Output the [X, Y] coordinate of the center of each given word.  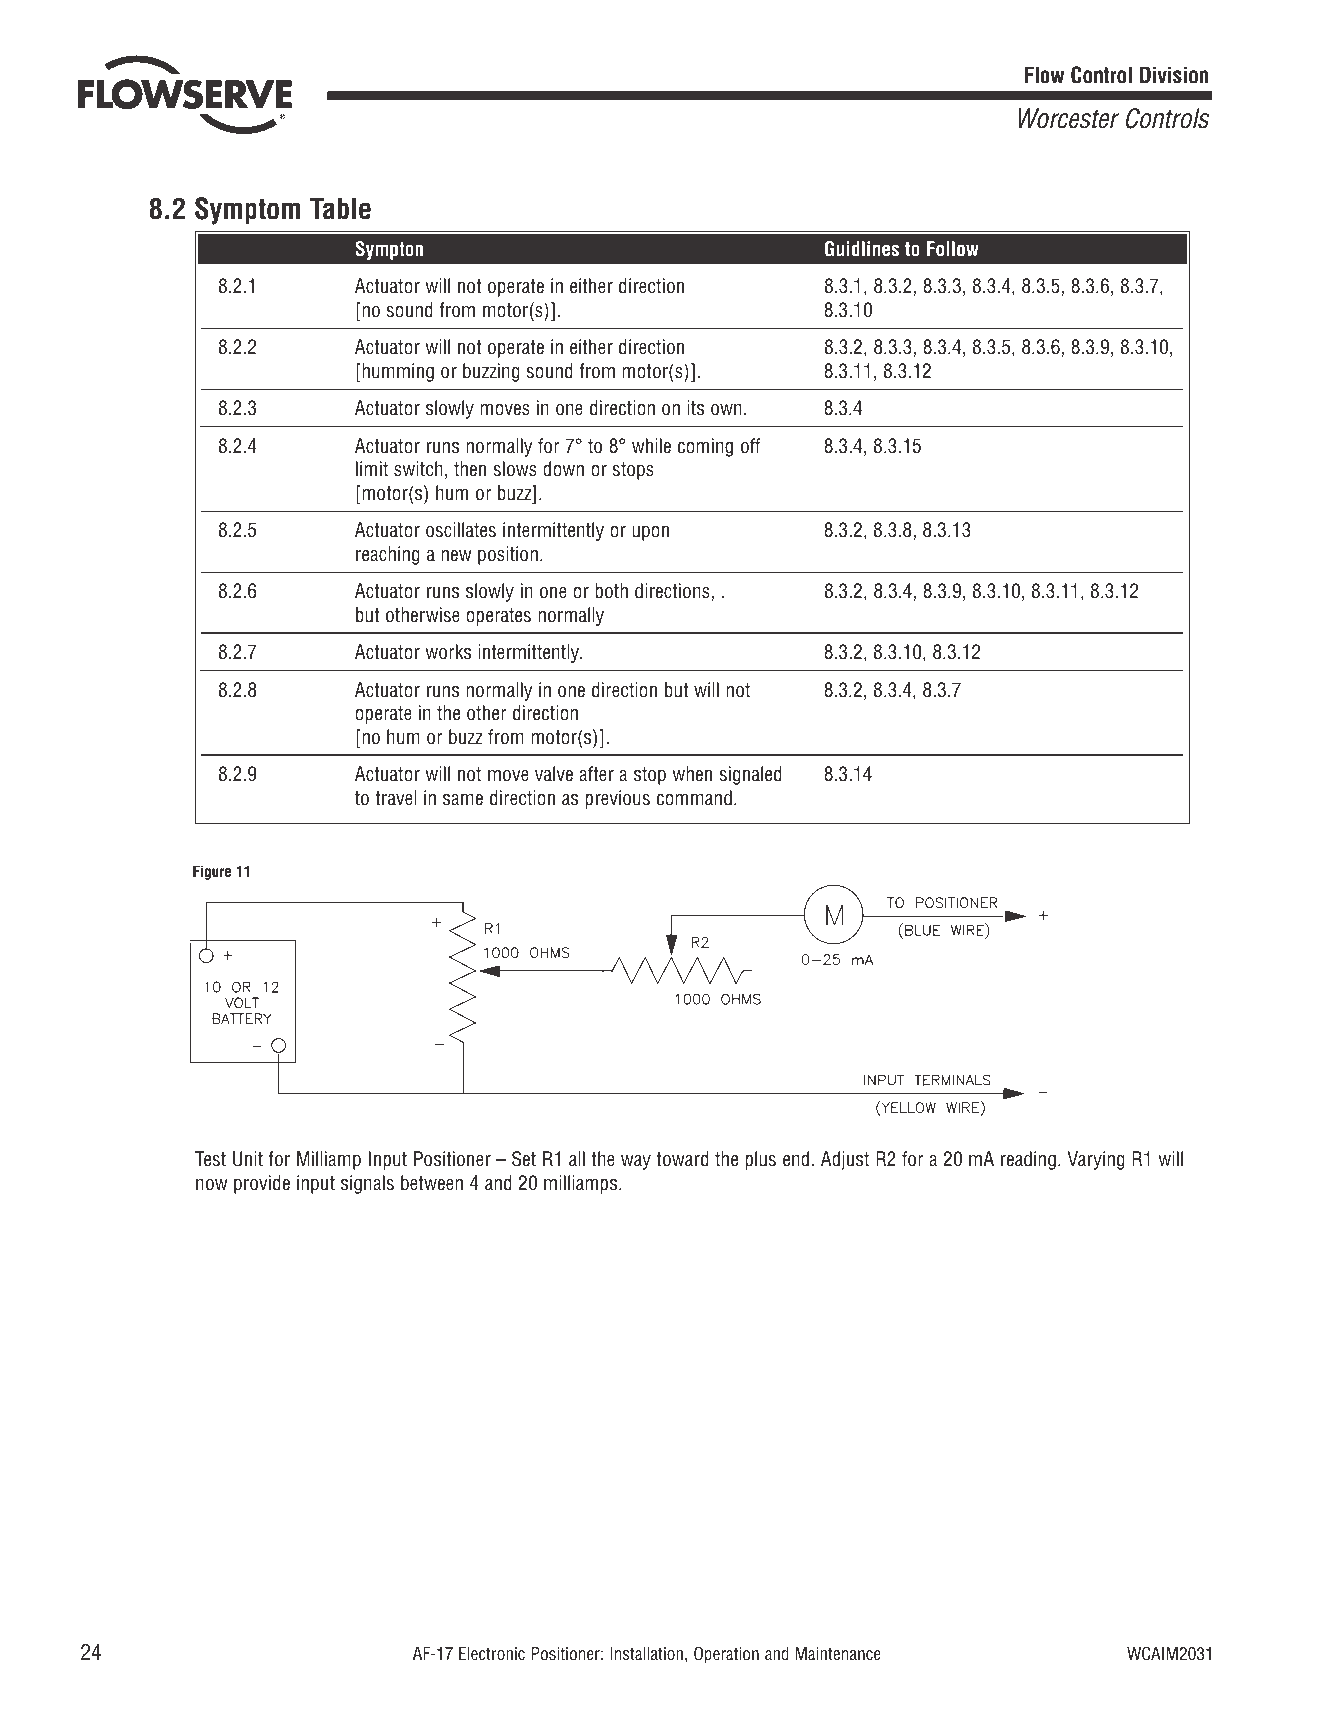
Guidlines [861, 249]
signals [367, 1184]
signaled [750, 775]
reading [1028, 1160]
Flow [1045, 75]
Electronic [492, 1654]
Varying [1096, 1160]
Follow [953, 249]
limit [372, 468]
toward [682, 1159]
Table [340, 209]
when [692, 774]
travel [396, 798]
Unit [248, 1159]
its [695, 408]
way [636, 1162]
